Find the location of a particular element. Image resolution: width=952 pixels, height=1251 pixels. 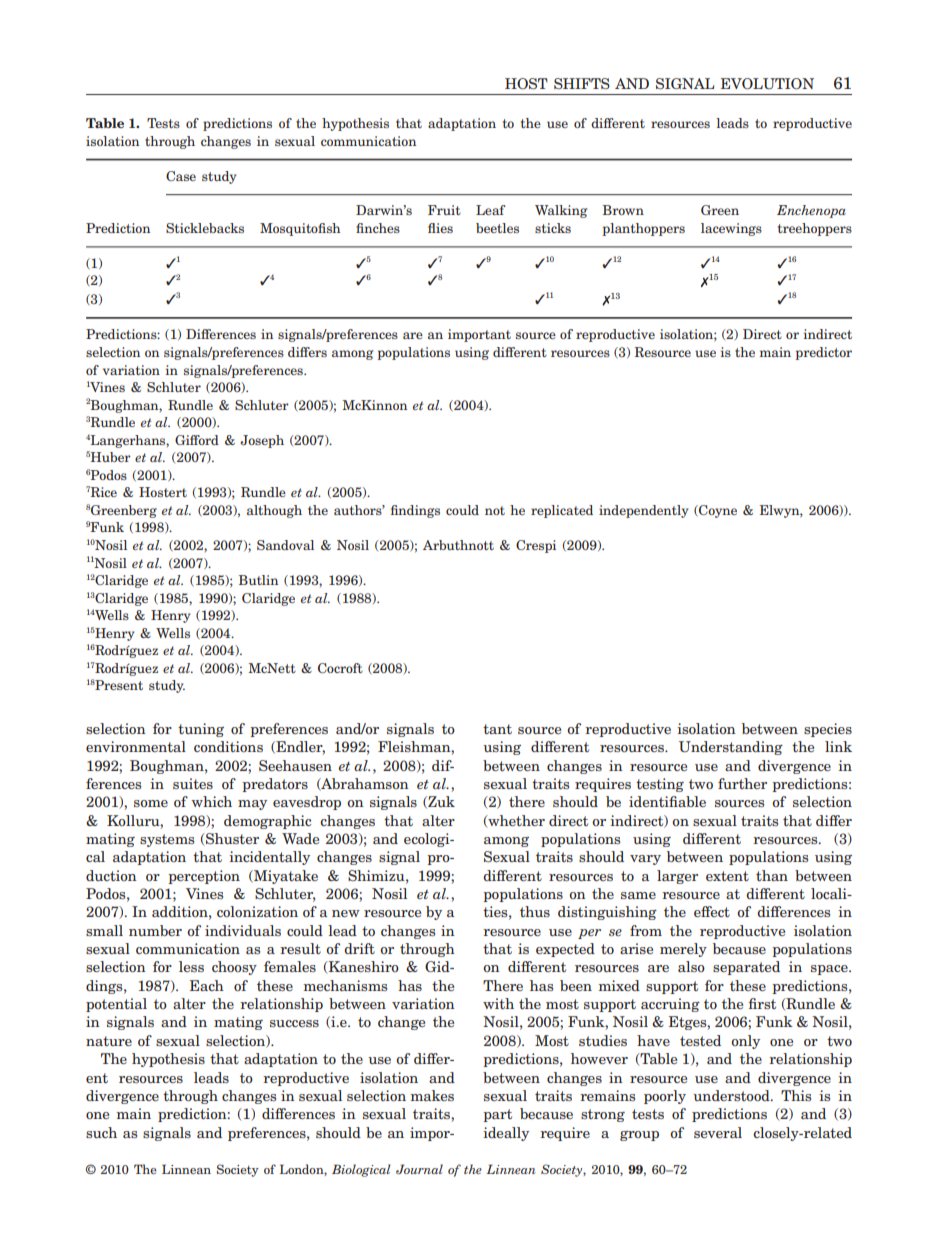

species is located at coordinates (828, 730).
